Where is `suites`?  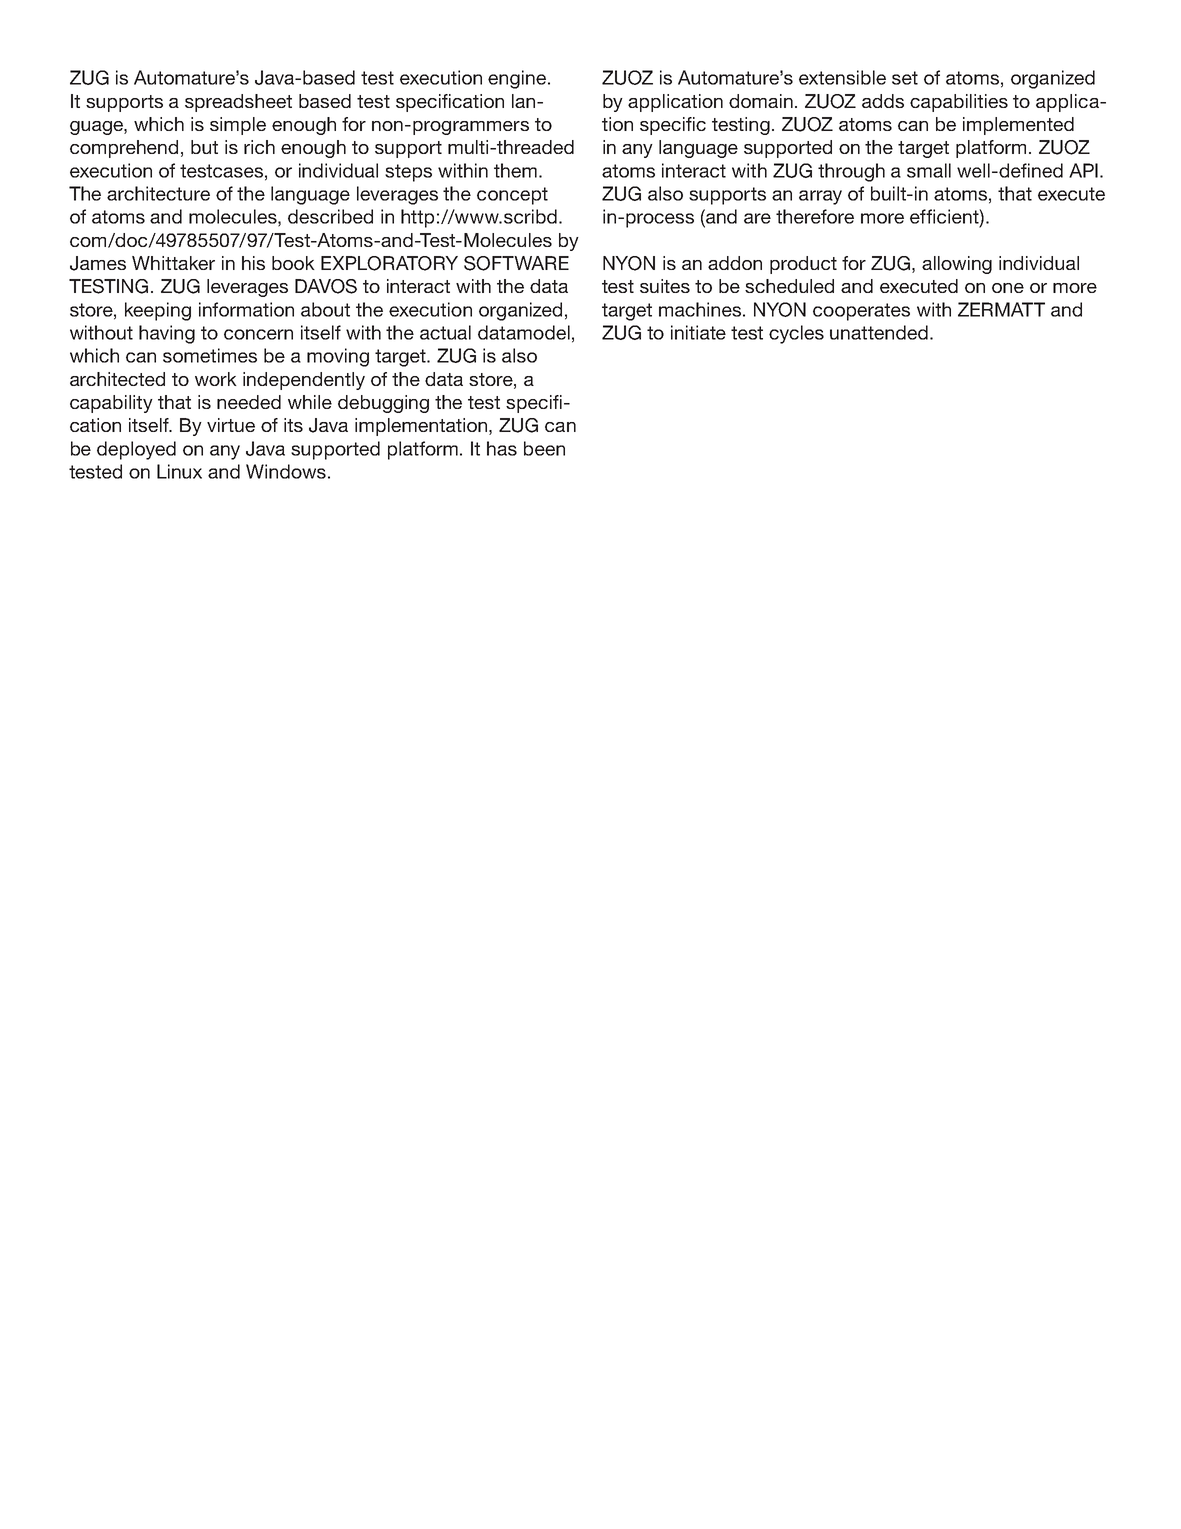
suites is located at coordinates (665, 286).
